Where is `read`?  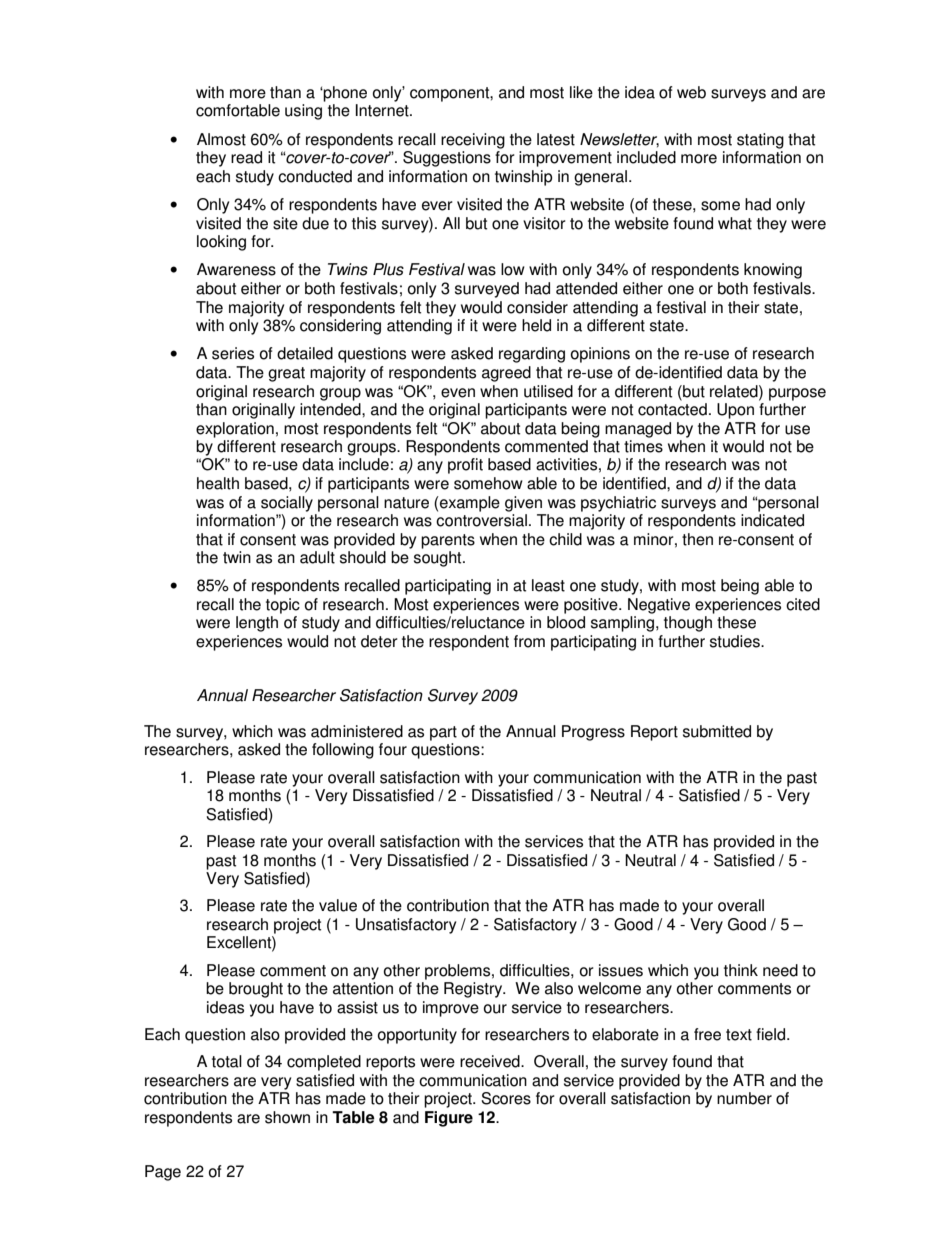 read is located at coordinates (246, 157).
